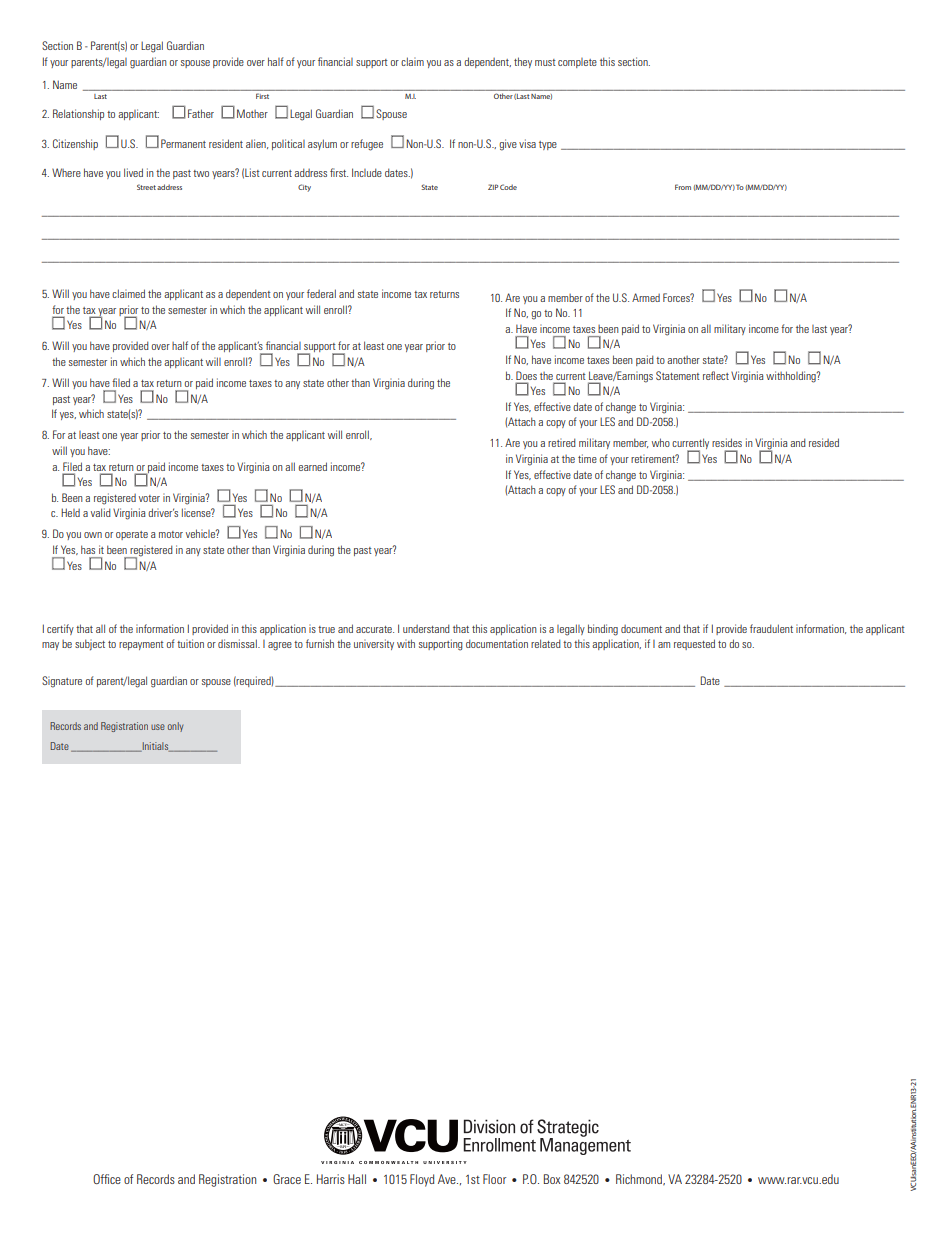  Describe the element at coordinates (771, 628) in the screenshot. I see `fraudulent` at that location.
